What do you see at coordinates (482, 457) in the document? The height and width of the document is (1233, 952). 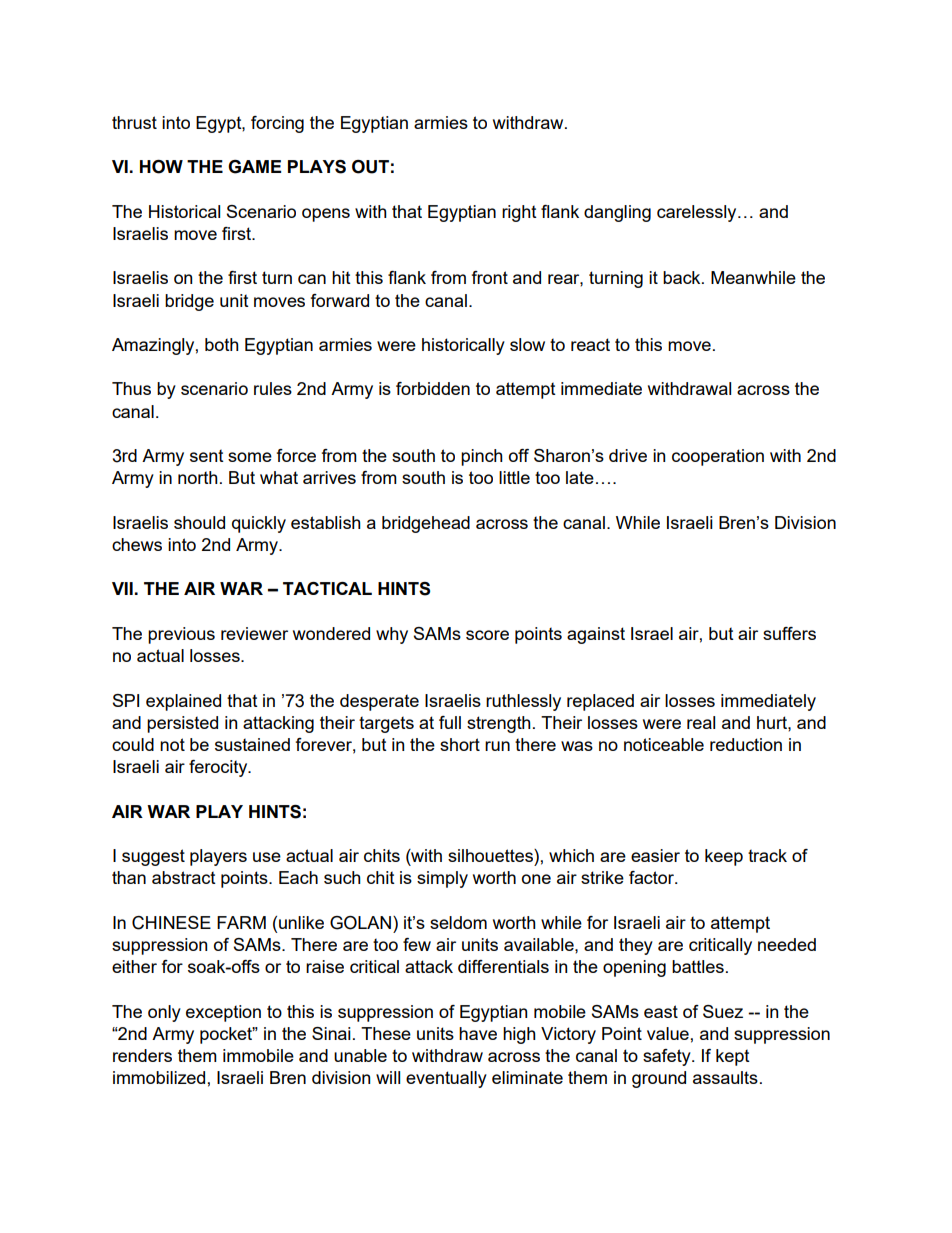 I see `pinch` at bounding box center [482, 457].
